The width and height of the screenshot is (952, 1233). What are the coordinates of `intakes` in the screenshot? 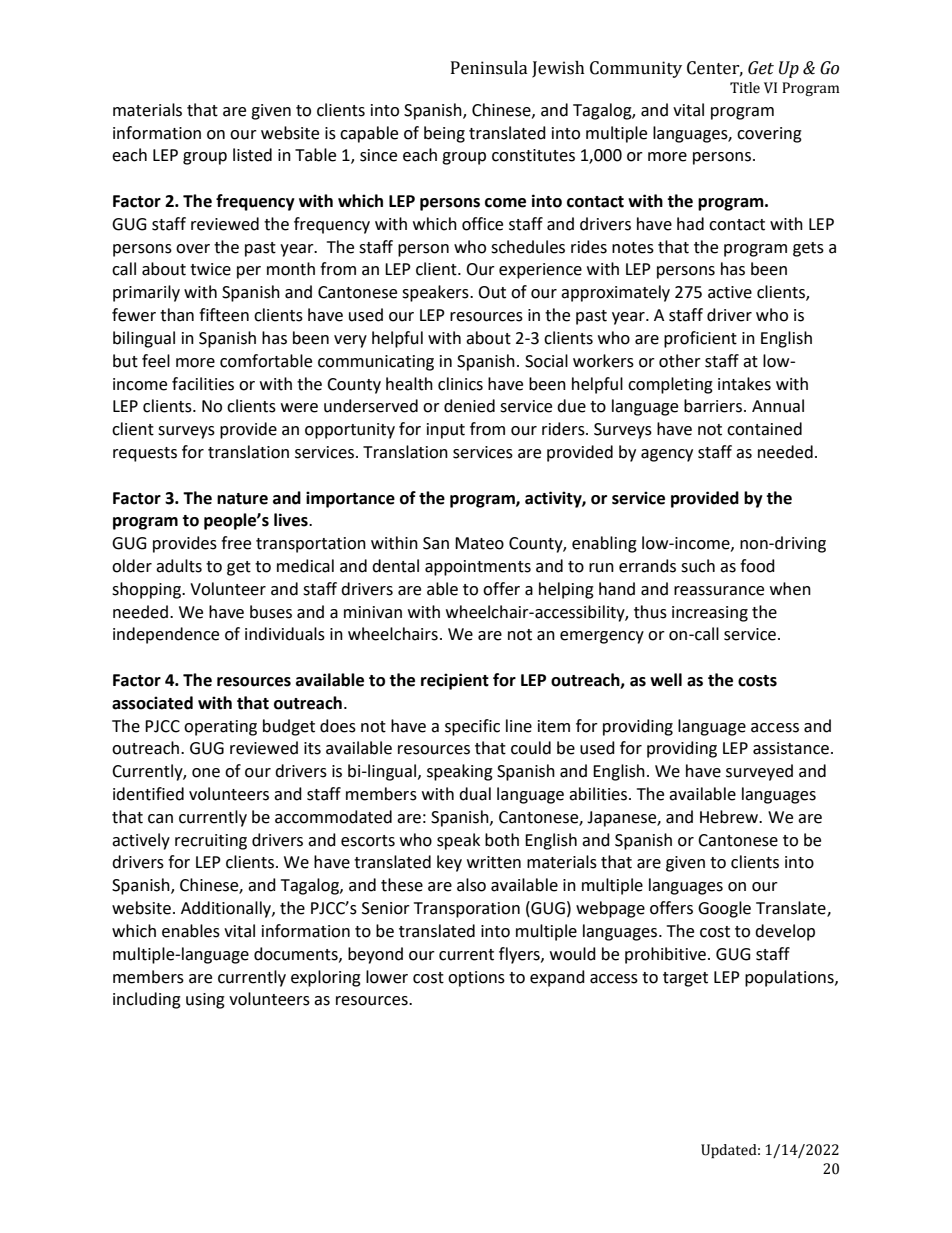 It's located at (744, 384).
